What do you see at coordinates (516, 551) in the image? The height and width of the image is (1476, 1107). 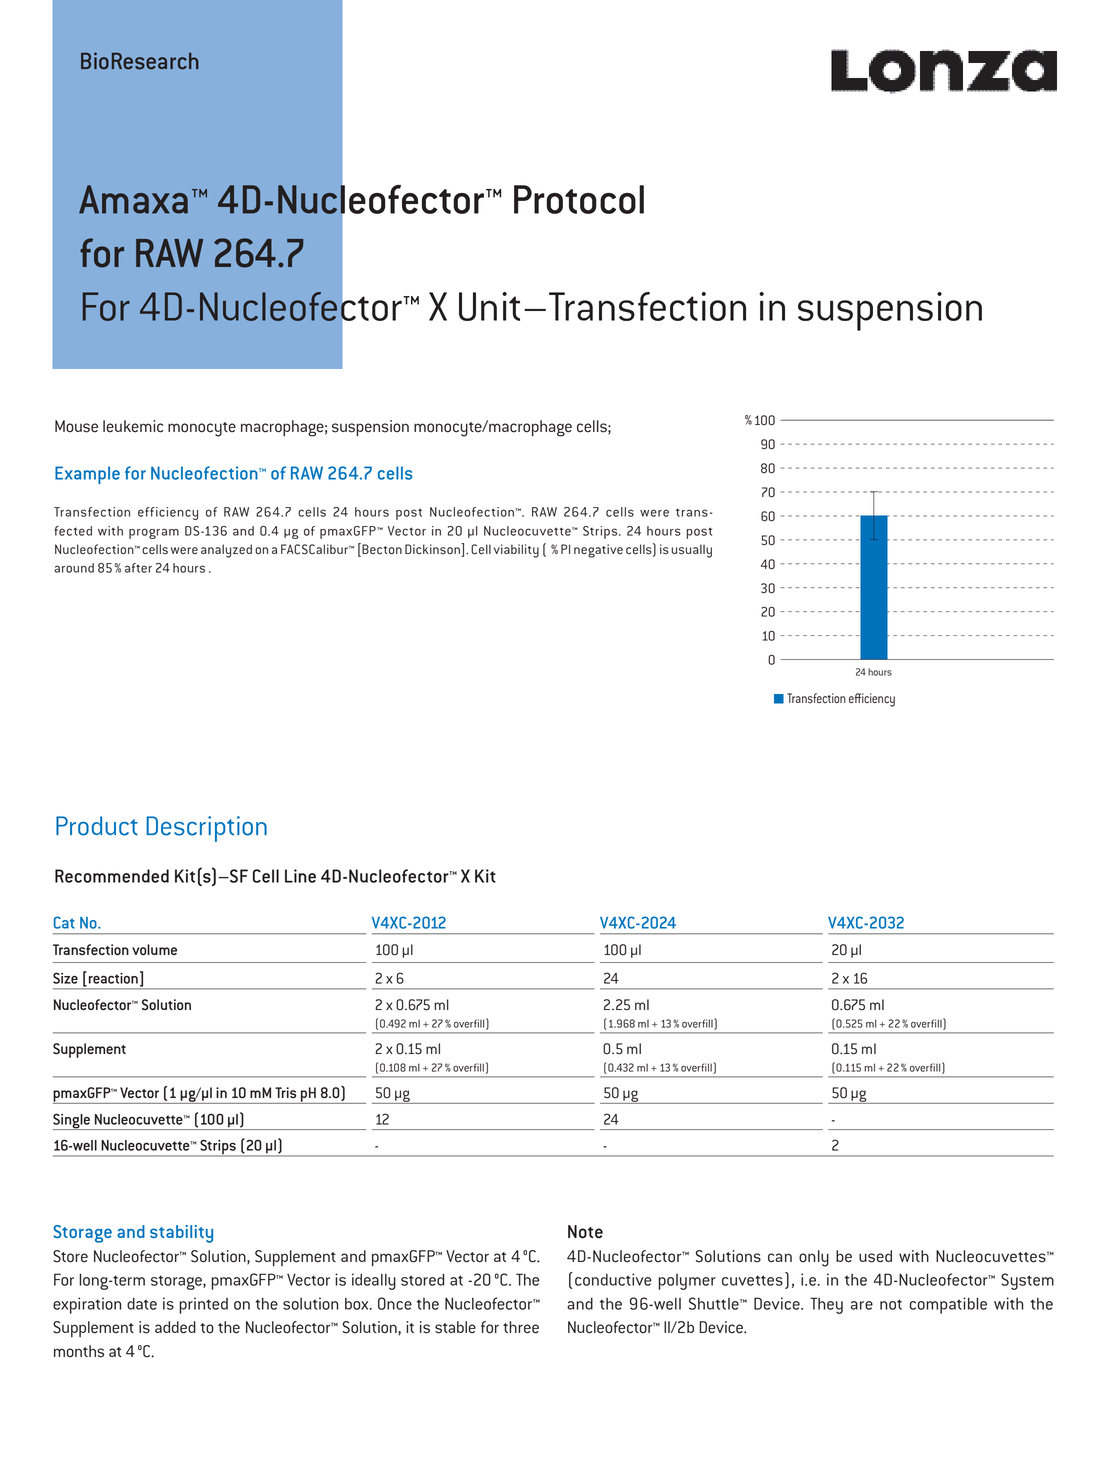 I see `viability` at bounding box center [516, 551].
